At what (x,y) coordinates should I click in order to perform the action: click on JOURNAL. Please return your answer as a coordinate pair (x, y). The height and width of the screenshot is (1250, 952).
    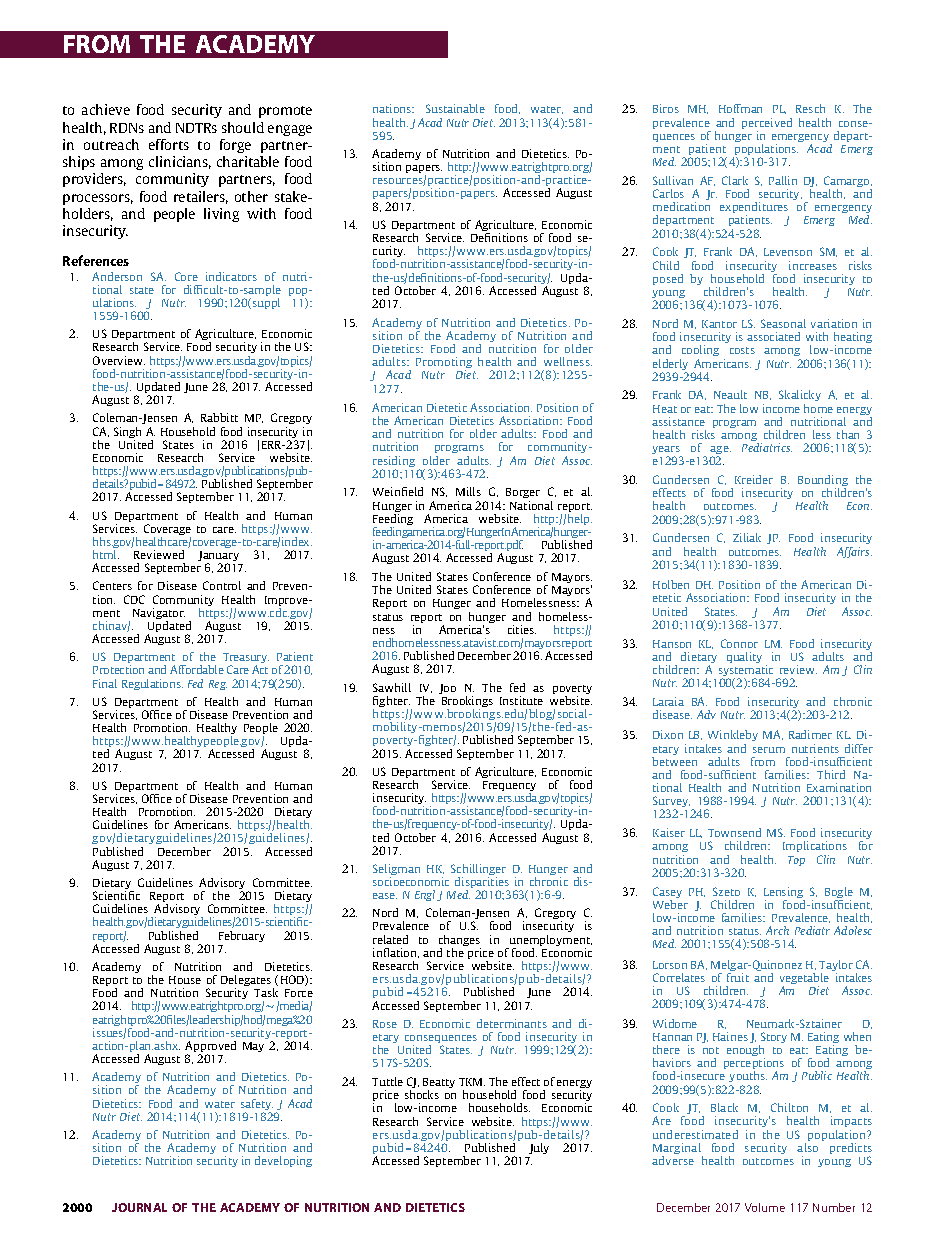
    Looking at the image, I should click on (139, 1207).
